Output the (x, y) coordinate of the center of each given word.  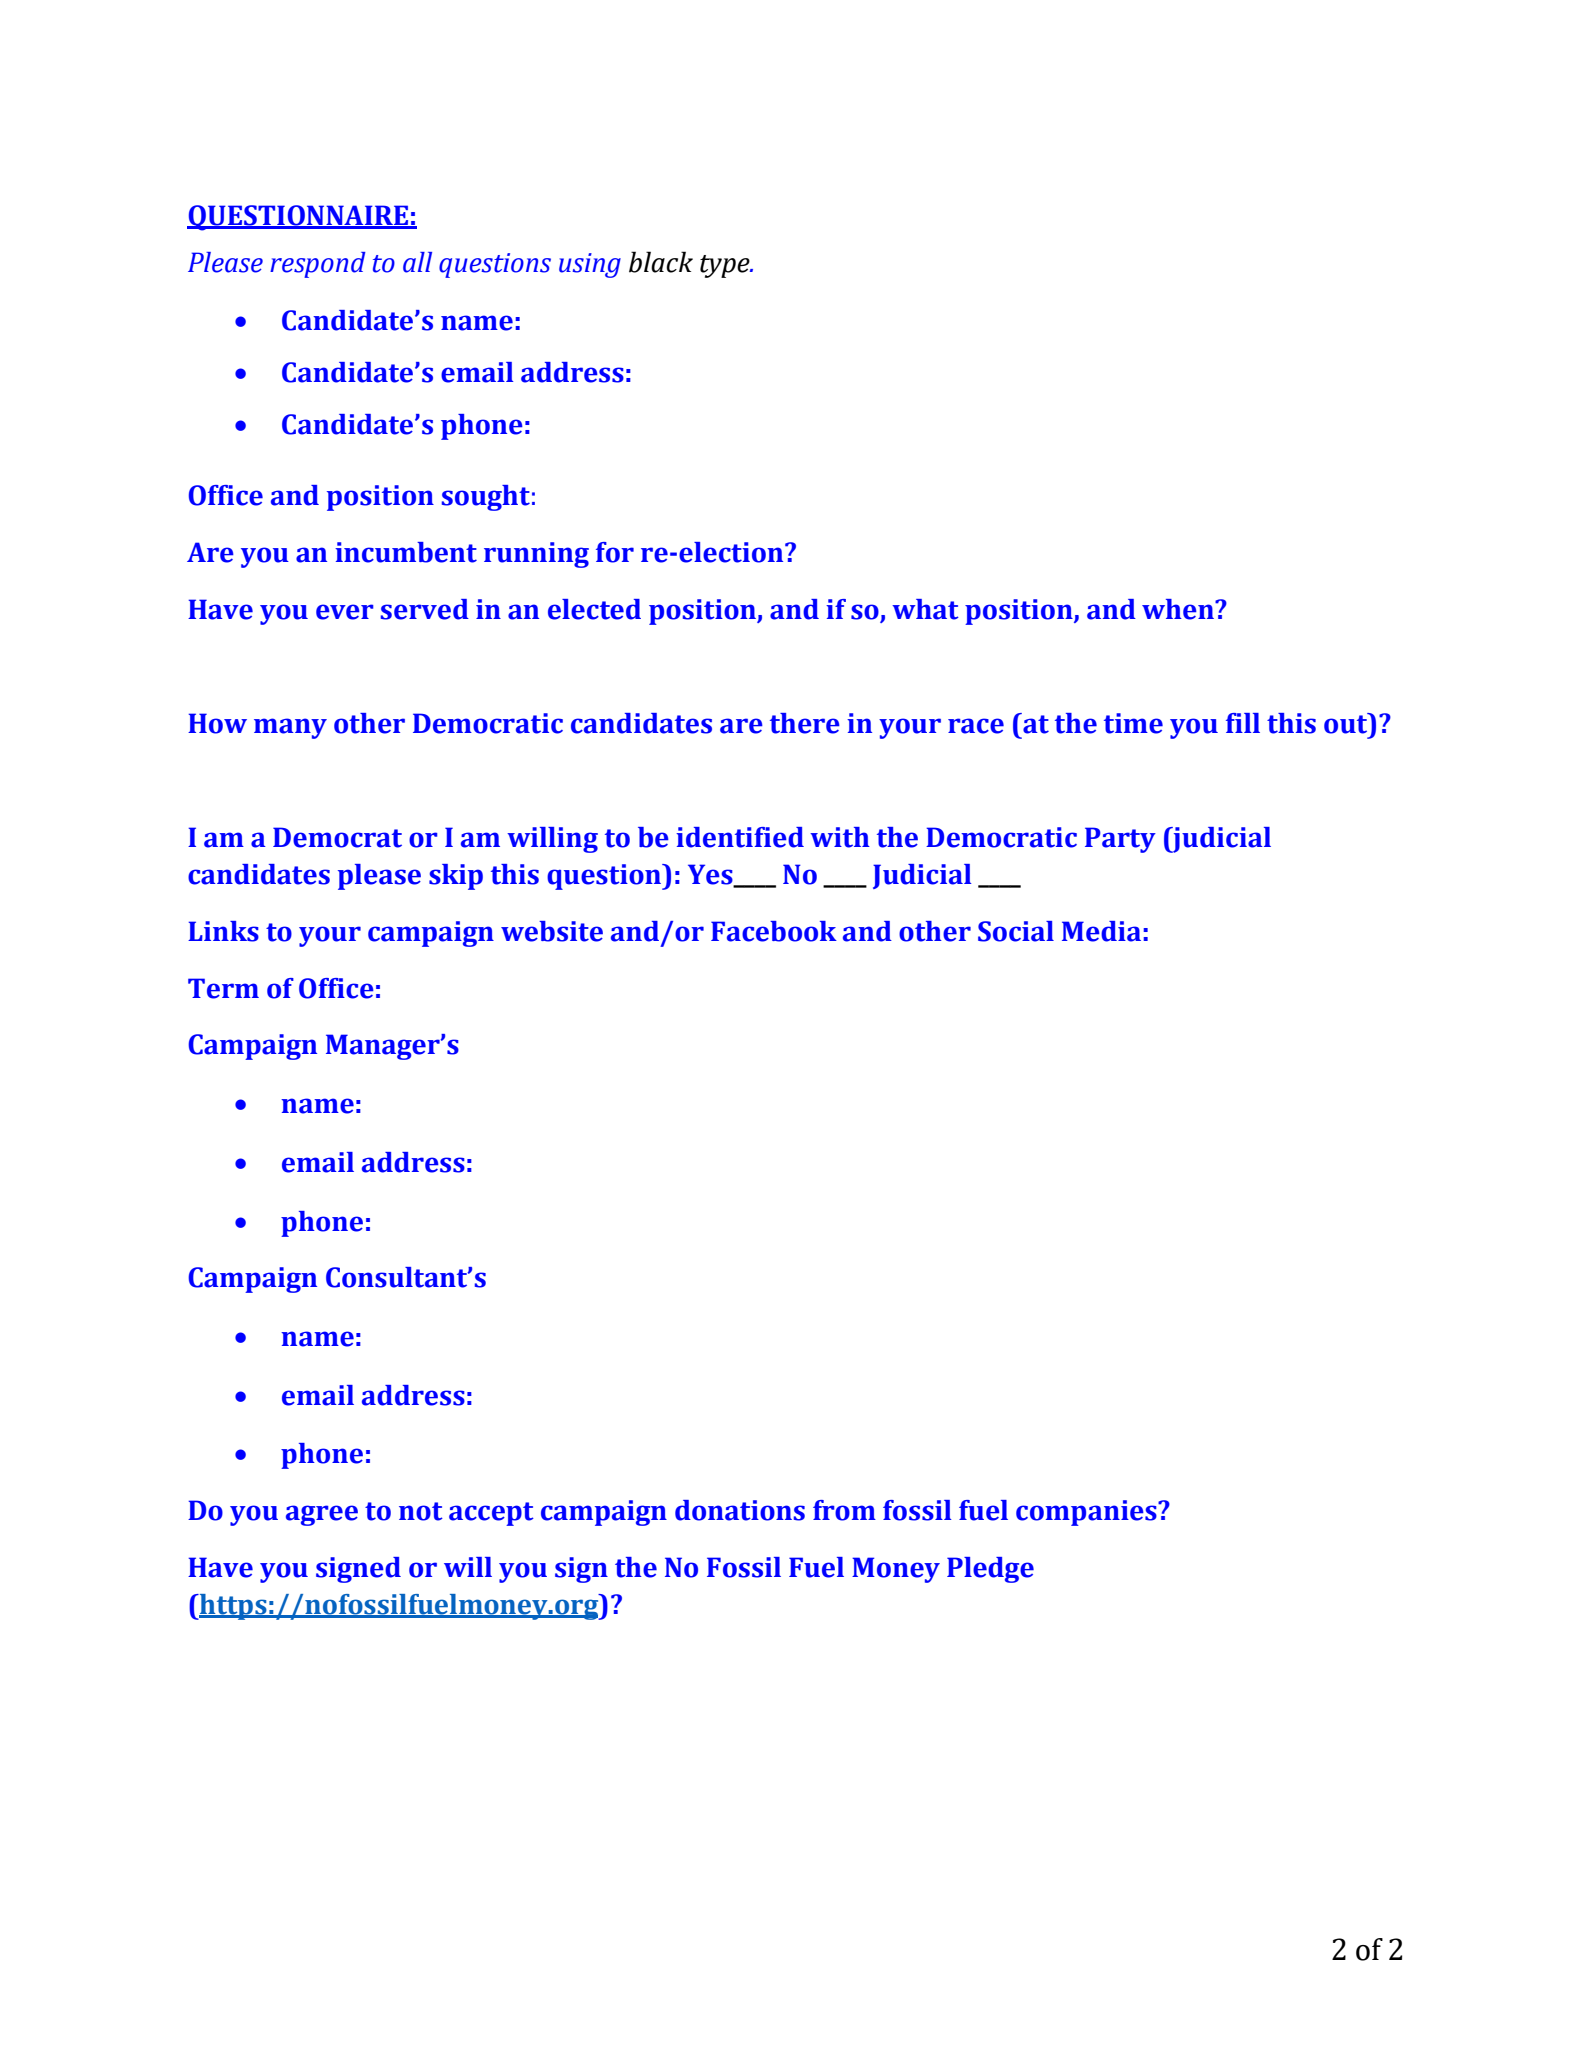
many (290, 728)
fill (1243, 723)
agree (322, 1515)
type (726, 266)
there (805, 723)
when (1179, 609)
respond (318, 265)
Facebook (774, 931)
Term (223, 988)
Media (1101, 931)
